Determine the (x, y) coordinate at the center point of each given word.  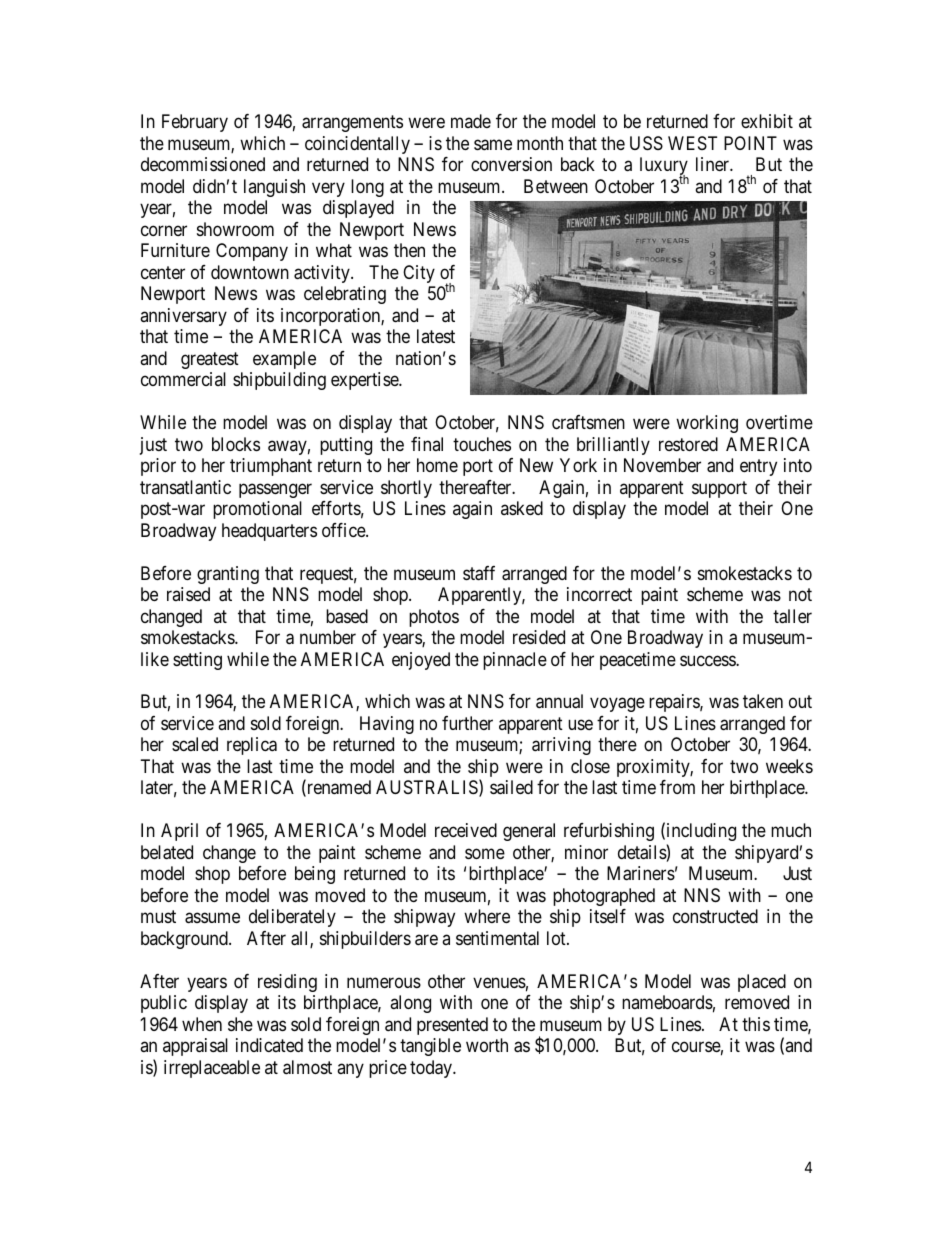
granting (228, 575)
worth (487, 1045)
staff (479, 573)
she (240, 1024)
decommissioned (203, 164)
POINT (750, 143)
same (493, 145)
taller (792, 616)
